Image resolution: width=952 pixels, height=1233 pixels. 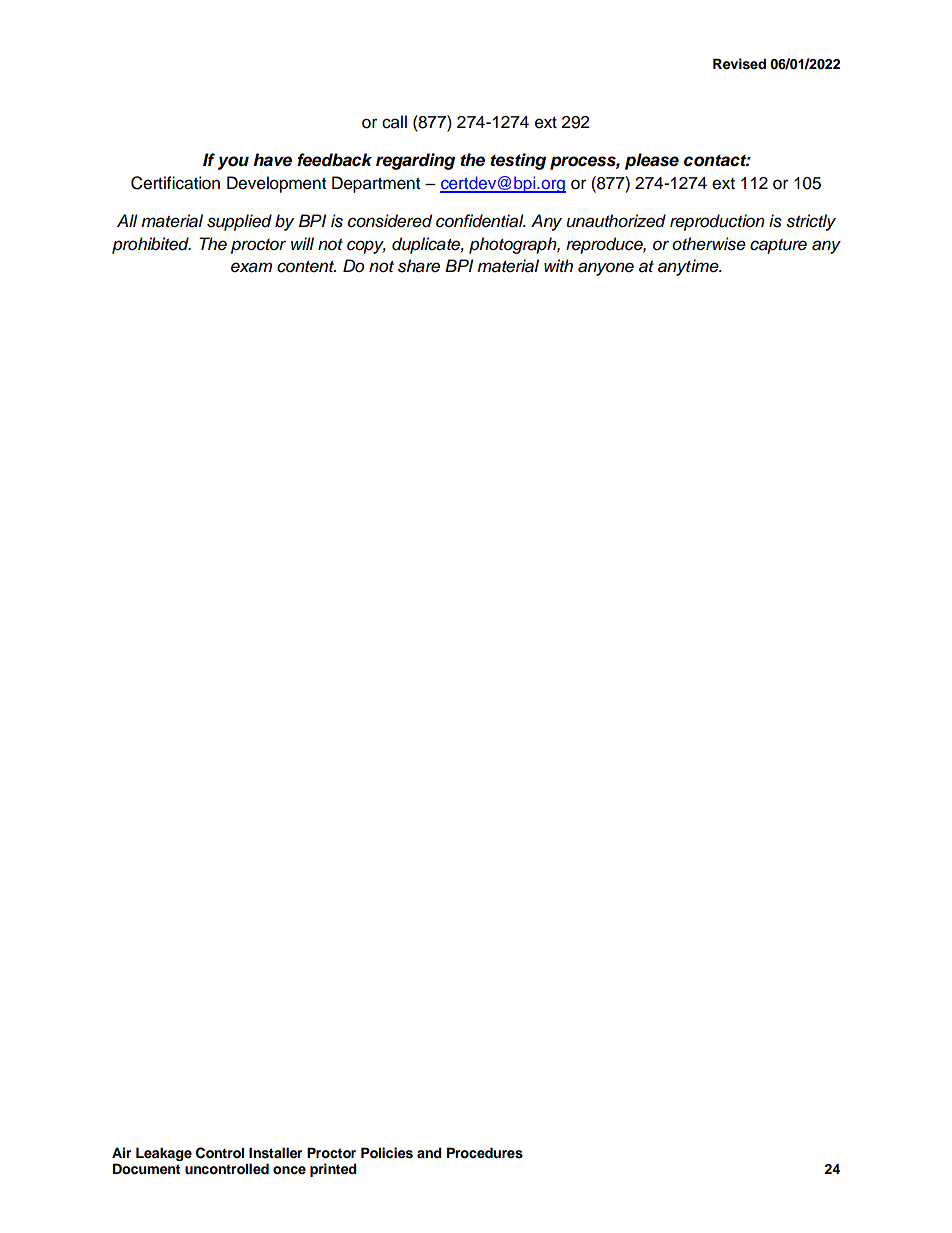 What do you see at coordinates (689, 267) in the screenshot?
I see `anytime` at bounding box center [689, 267].
